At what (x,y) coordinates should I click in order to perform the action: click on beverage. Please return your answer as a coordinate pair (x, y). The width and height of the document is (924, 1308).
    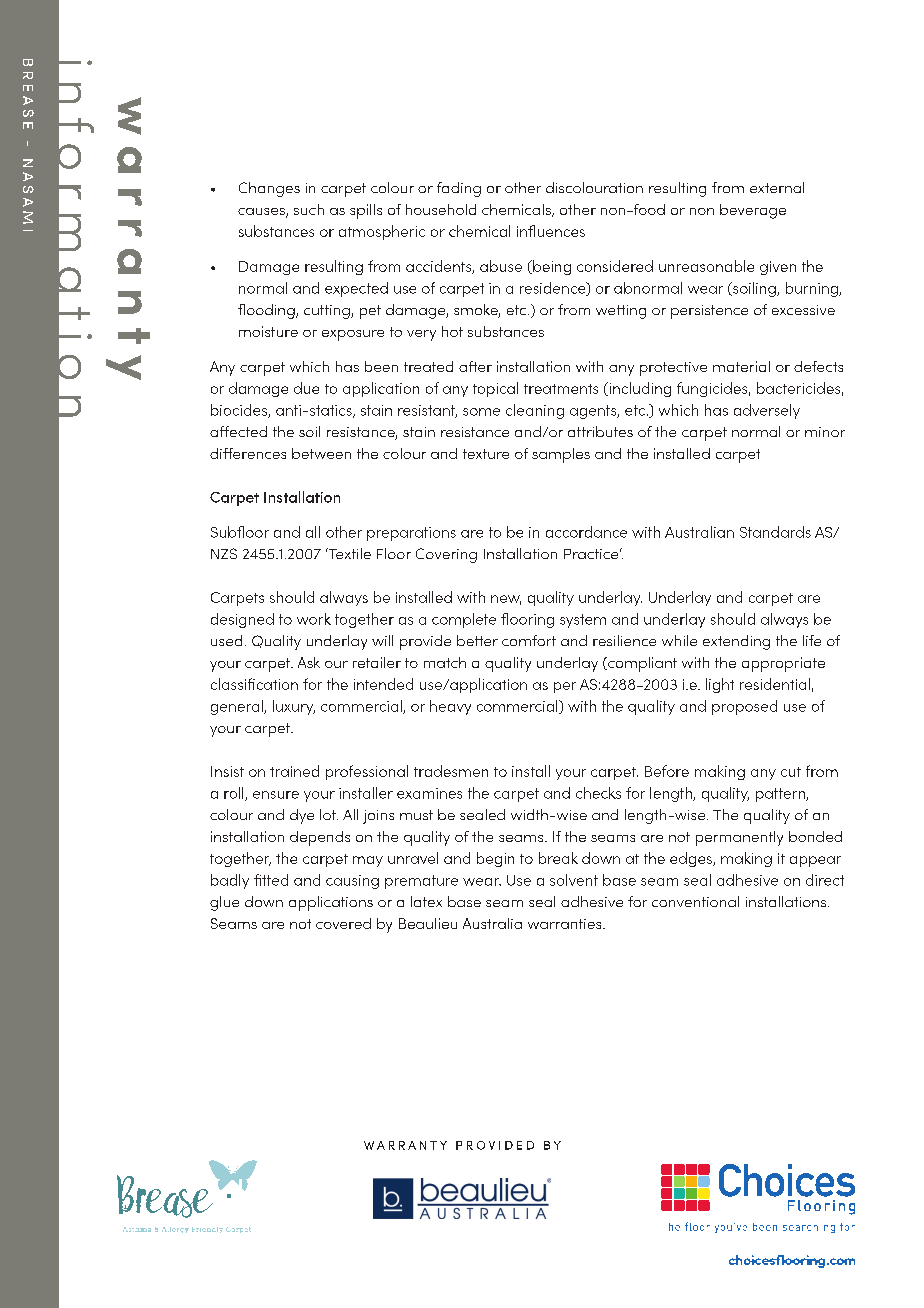
    Looking at the image, I should click on (753, 211).
